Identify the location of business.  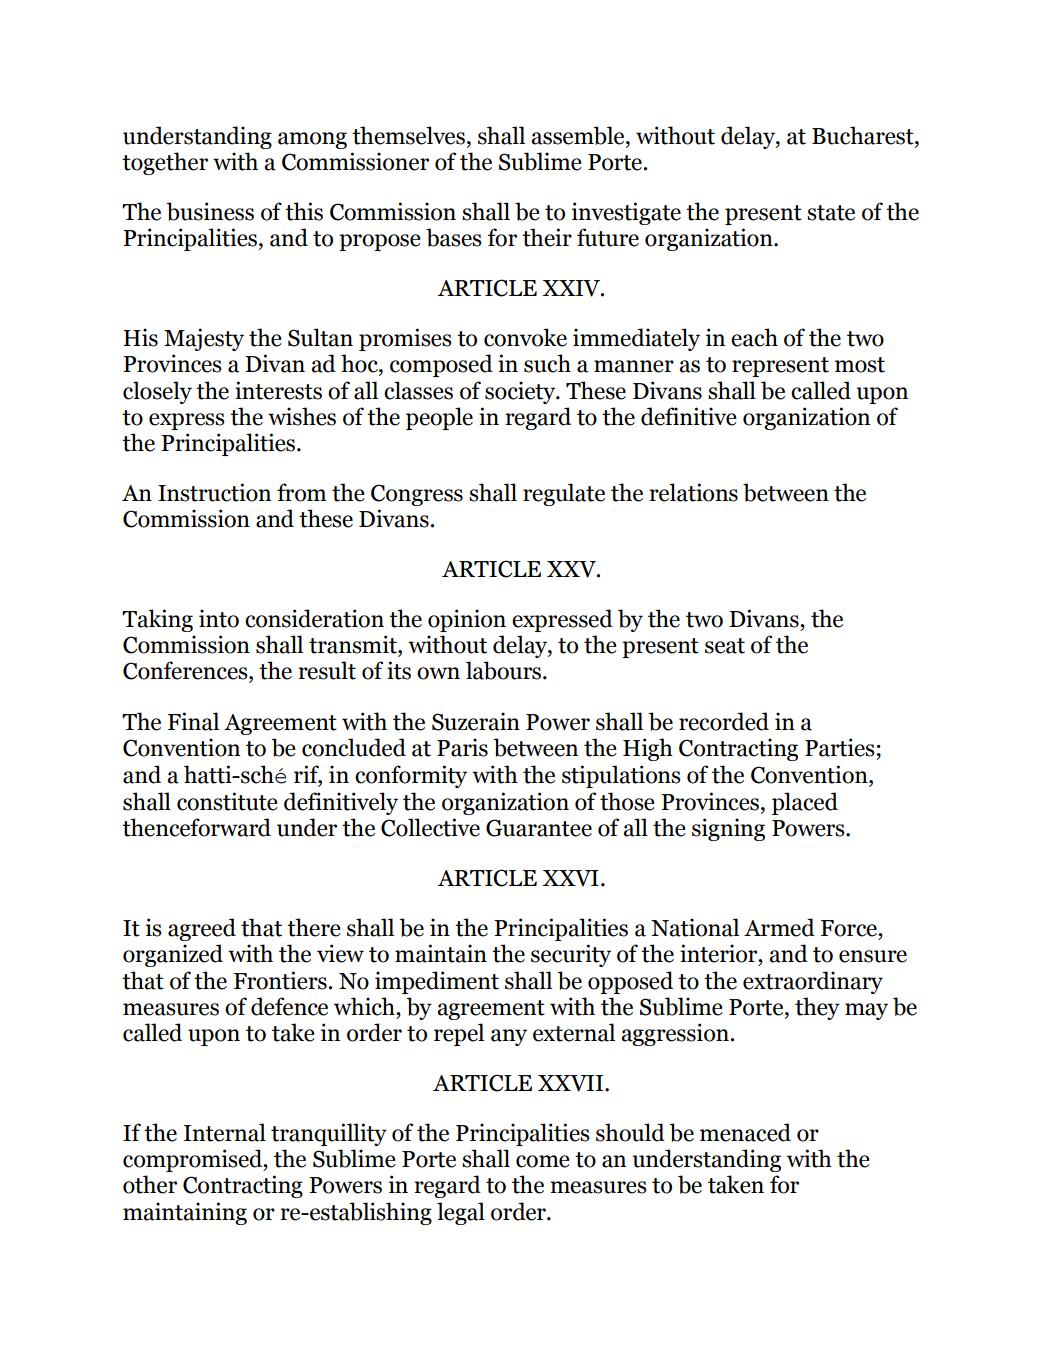
(210, 211).
